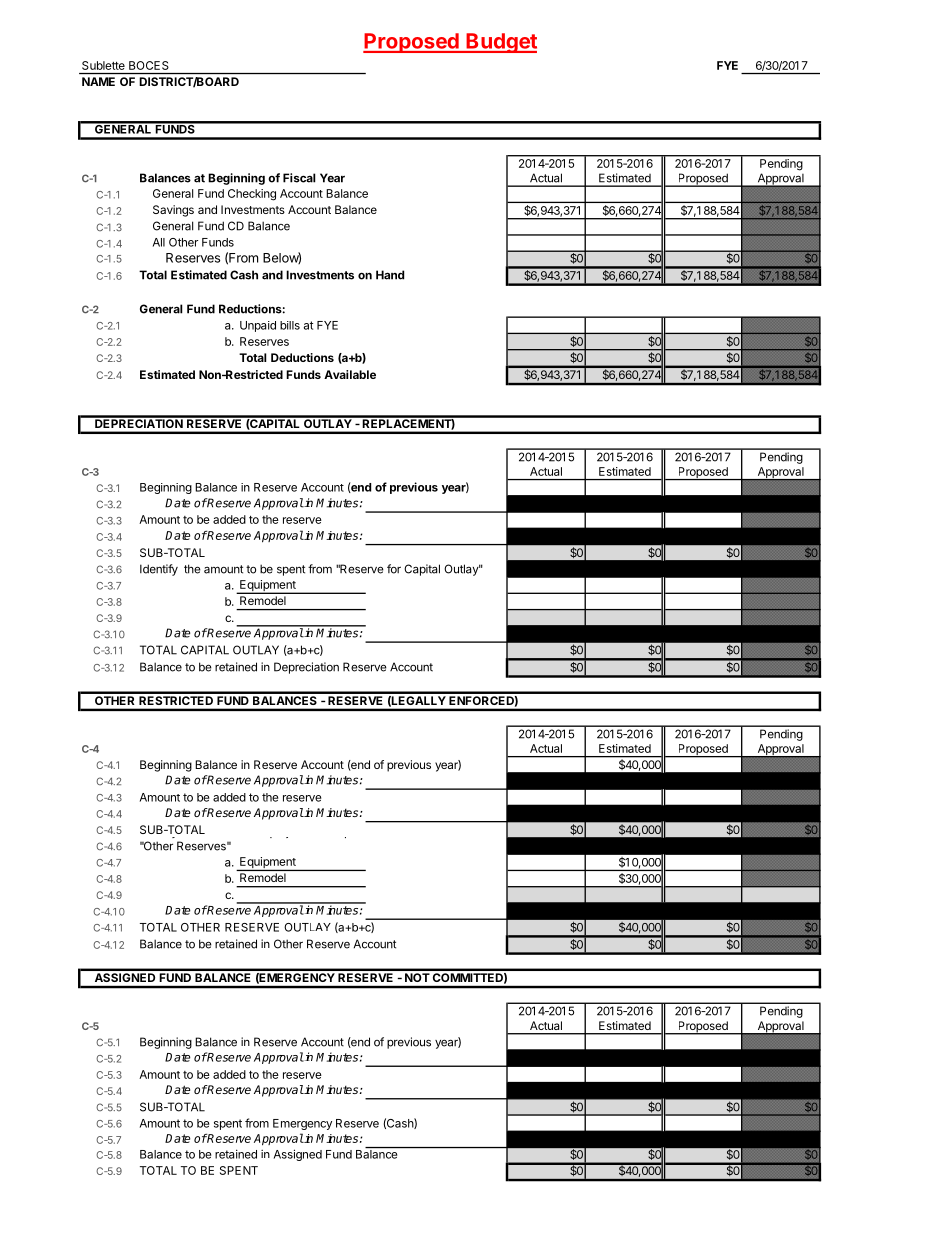  Describe the element at coordinates (258, 326) in the page. I see `Unpaid` at that location.
